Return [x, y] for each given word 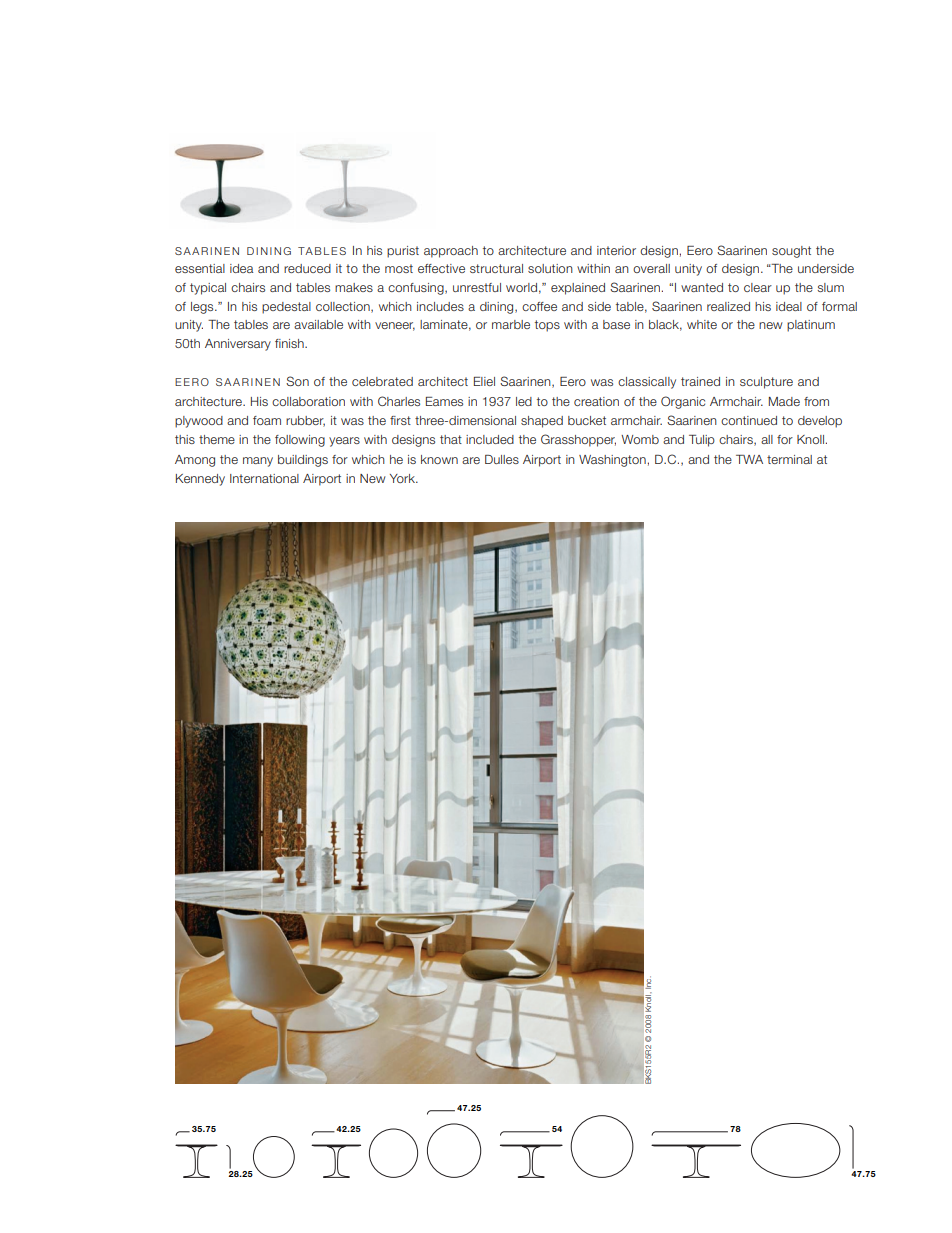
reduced [307, 268]
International [264, 478]
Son [297, 381]
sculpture [766, 383]
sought [791, 252]
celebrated [382, 381]
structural [496, 268]
